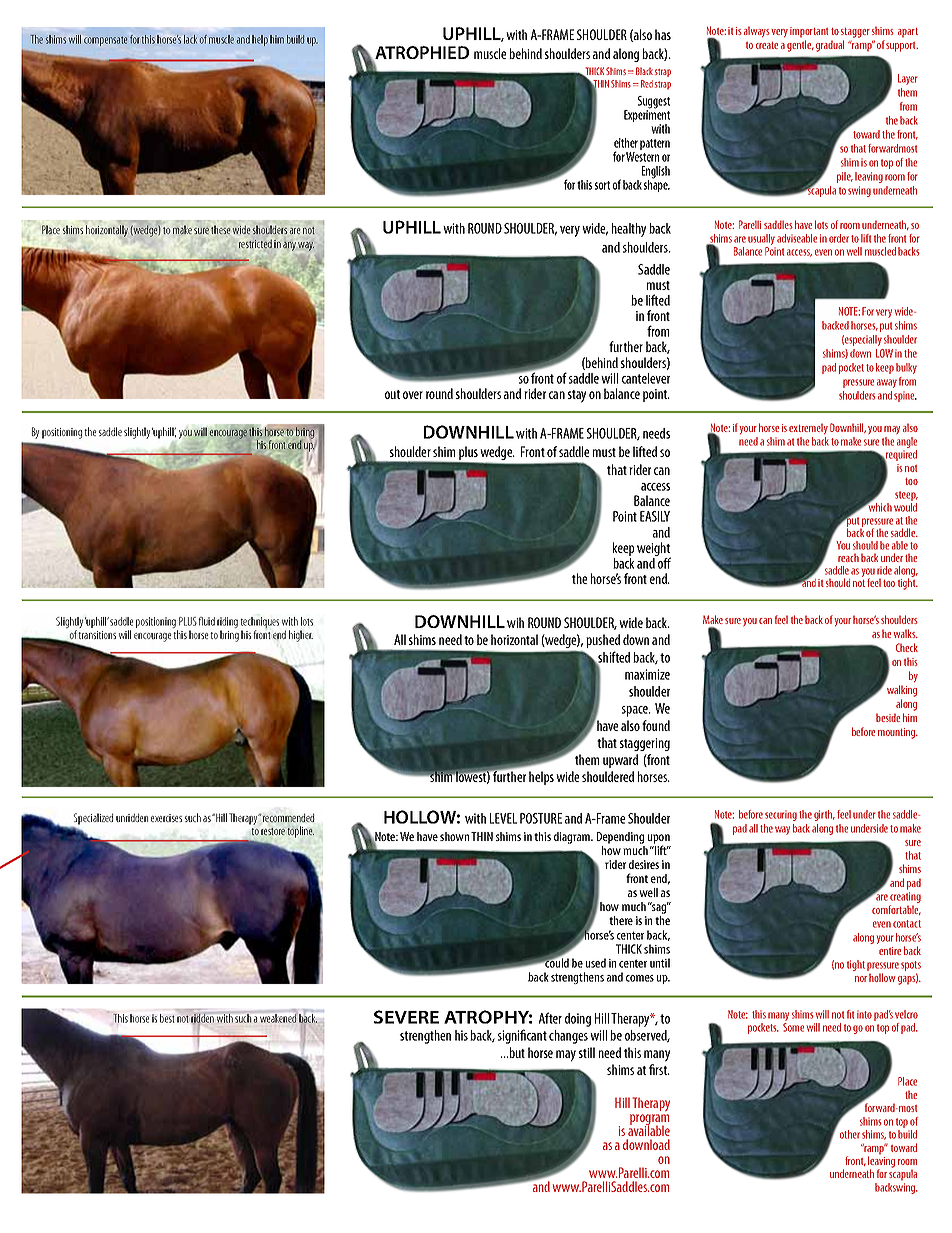 The height and width of the page is (1233, 952). I want to click on best, so click(167, 1018).
